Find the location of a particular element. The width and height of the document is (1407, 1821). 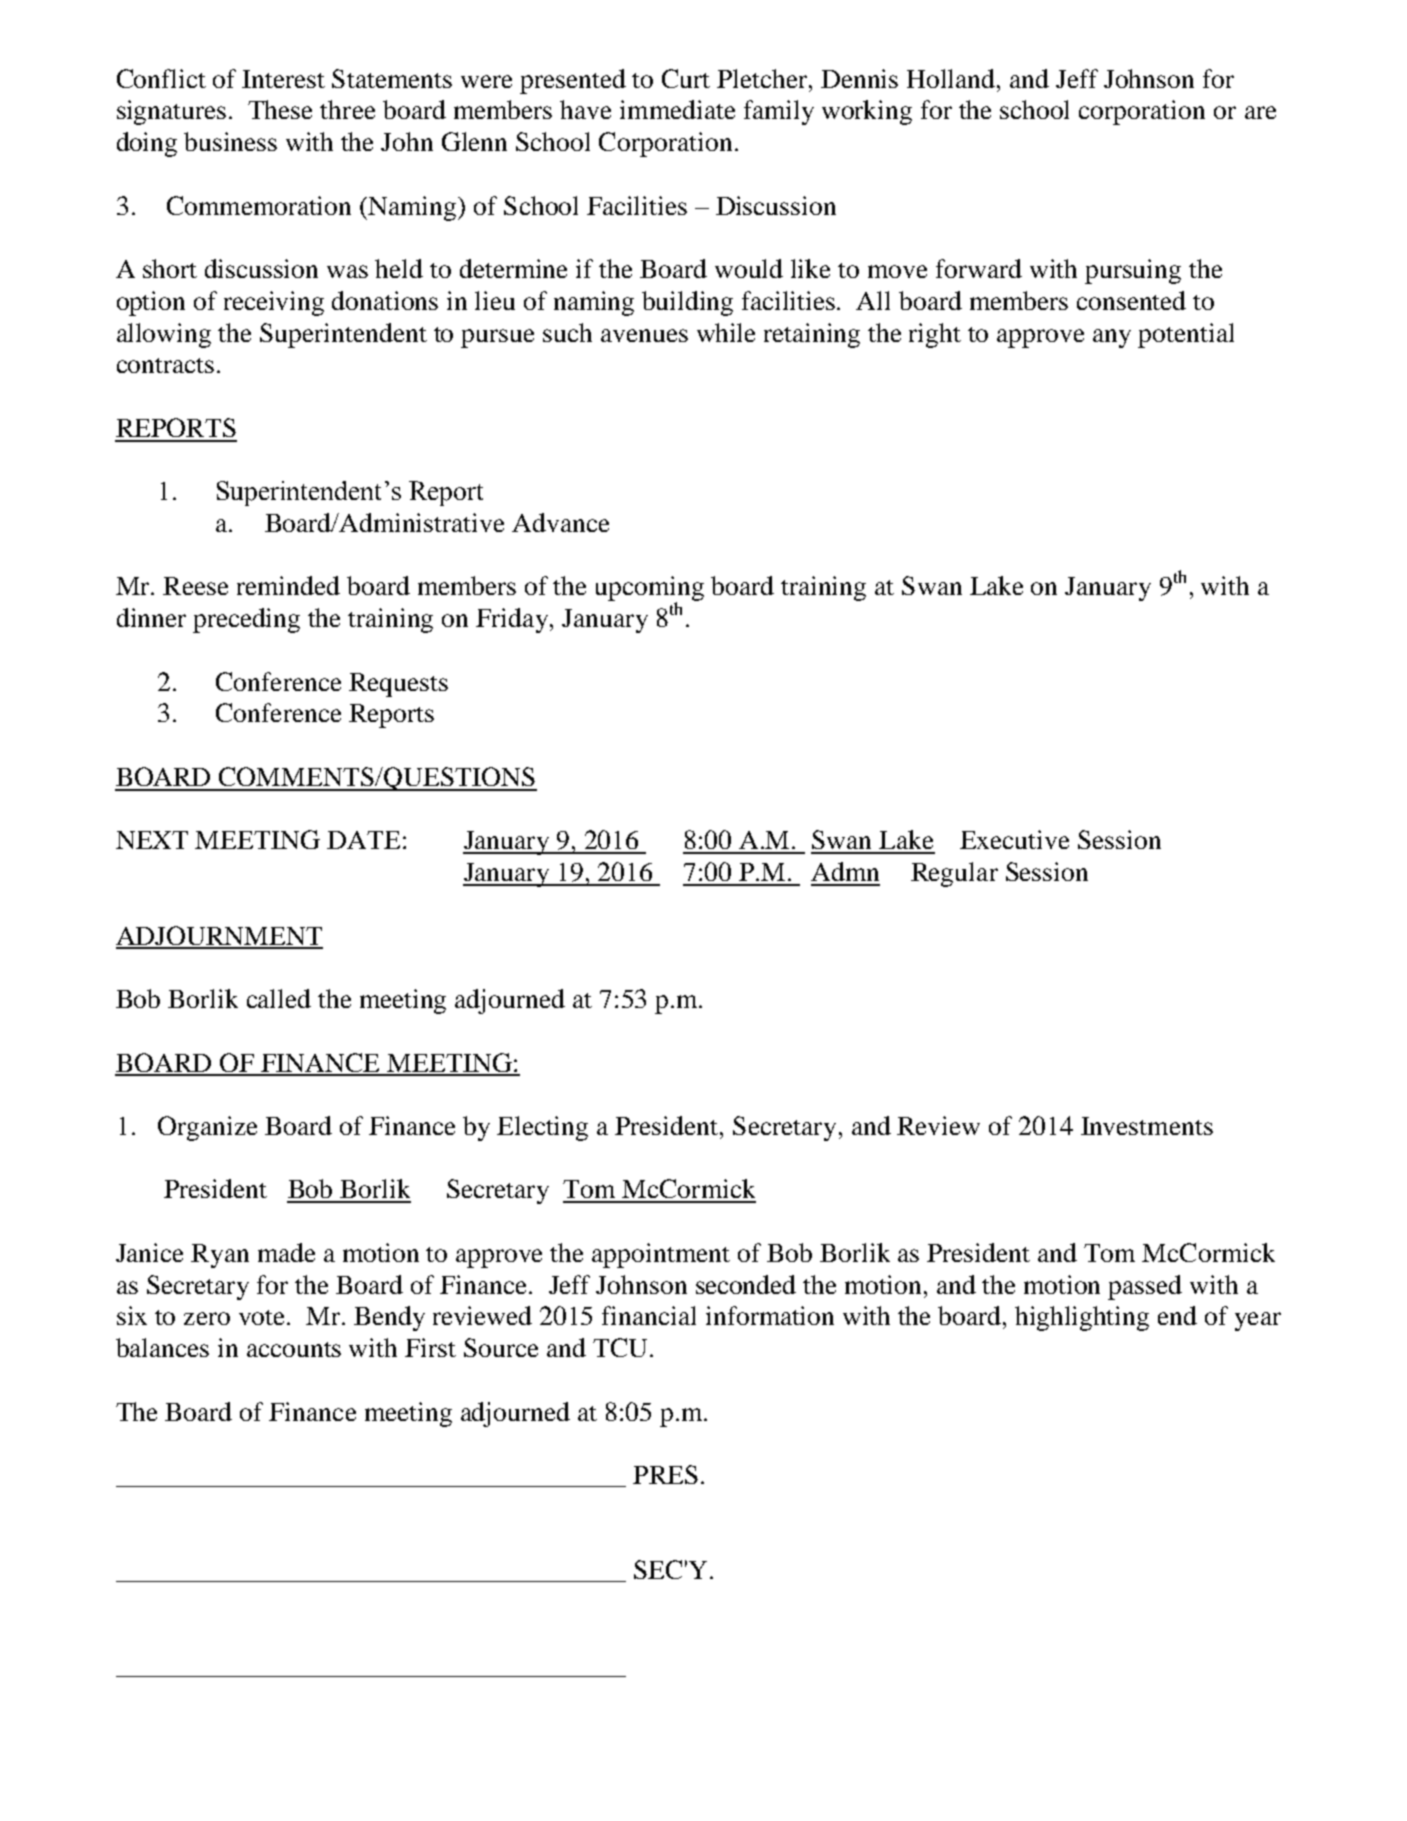

Requests is located at coordinates (398, 685).
